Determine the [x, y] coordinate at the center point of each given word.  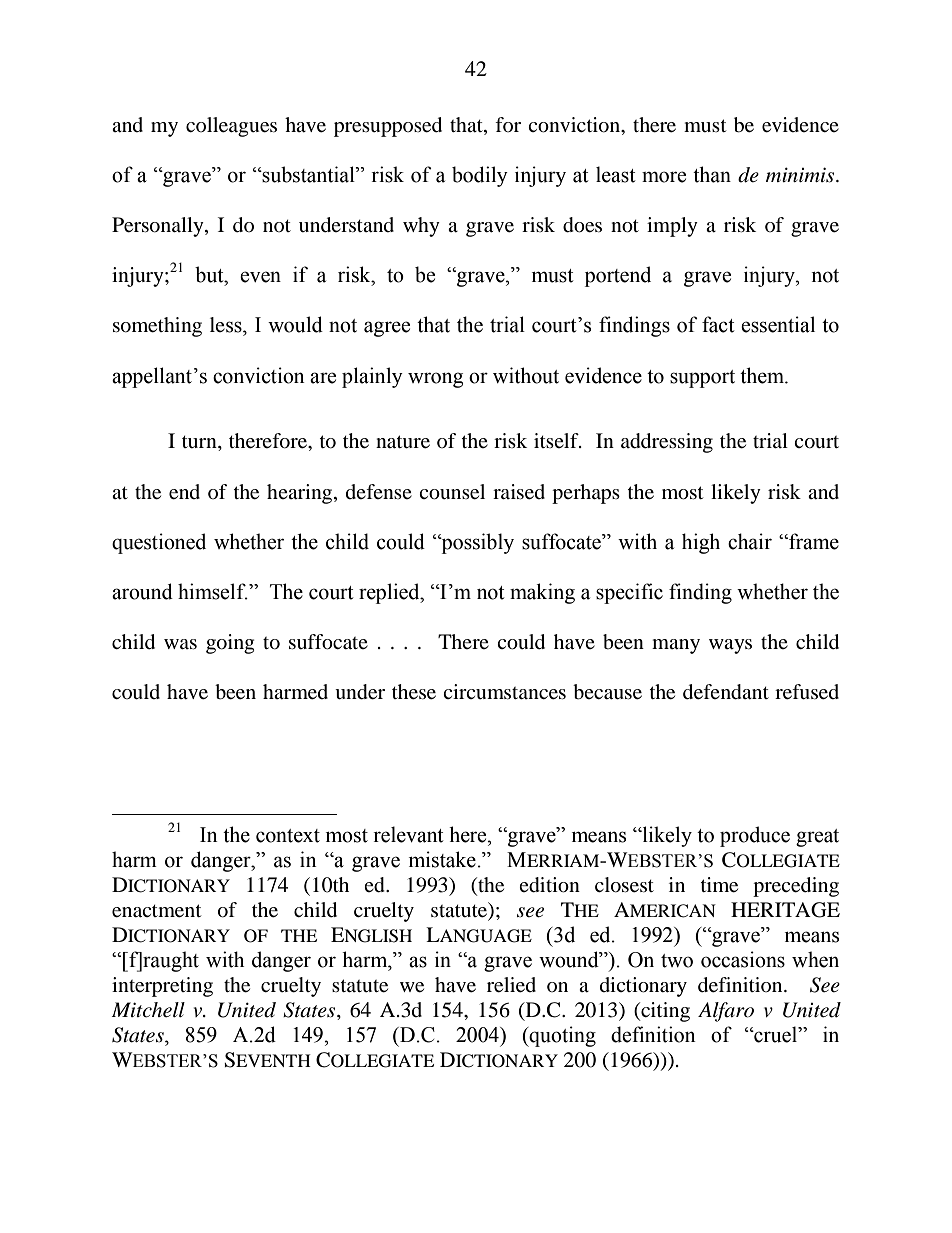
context [288, 836]
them [763, 375]
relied [511, 985]
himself [213, 591]
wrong [435, 380]
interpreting [162, 987]
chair [750, 541]
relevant [408, 834]
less [227, 325]
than [712, 174]
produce [755, 836]
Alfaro [726, 1012]
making [542, 593]
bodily [480, 176]
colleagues [231, 127]
